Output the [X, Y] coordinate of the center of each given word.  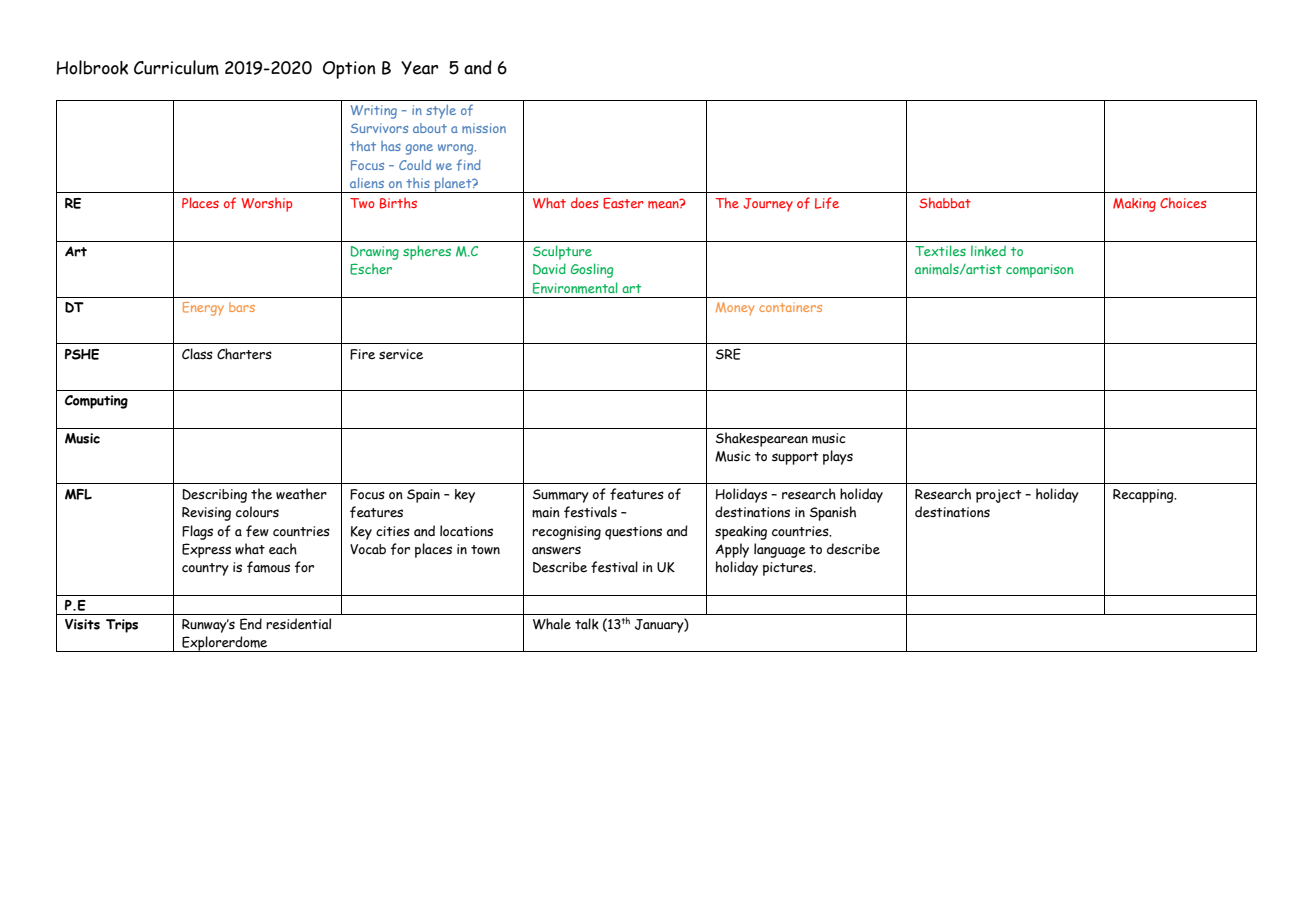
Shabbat [945, 202]
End [251, 624]
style [441, 112]
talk [587, 624]
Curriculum [176, 67]
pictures [789, 569]
